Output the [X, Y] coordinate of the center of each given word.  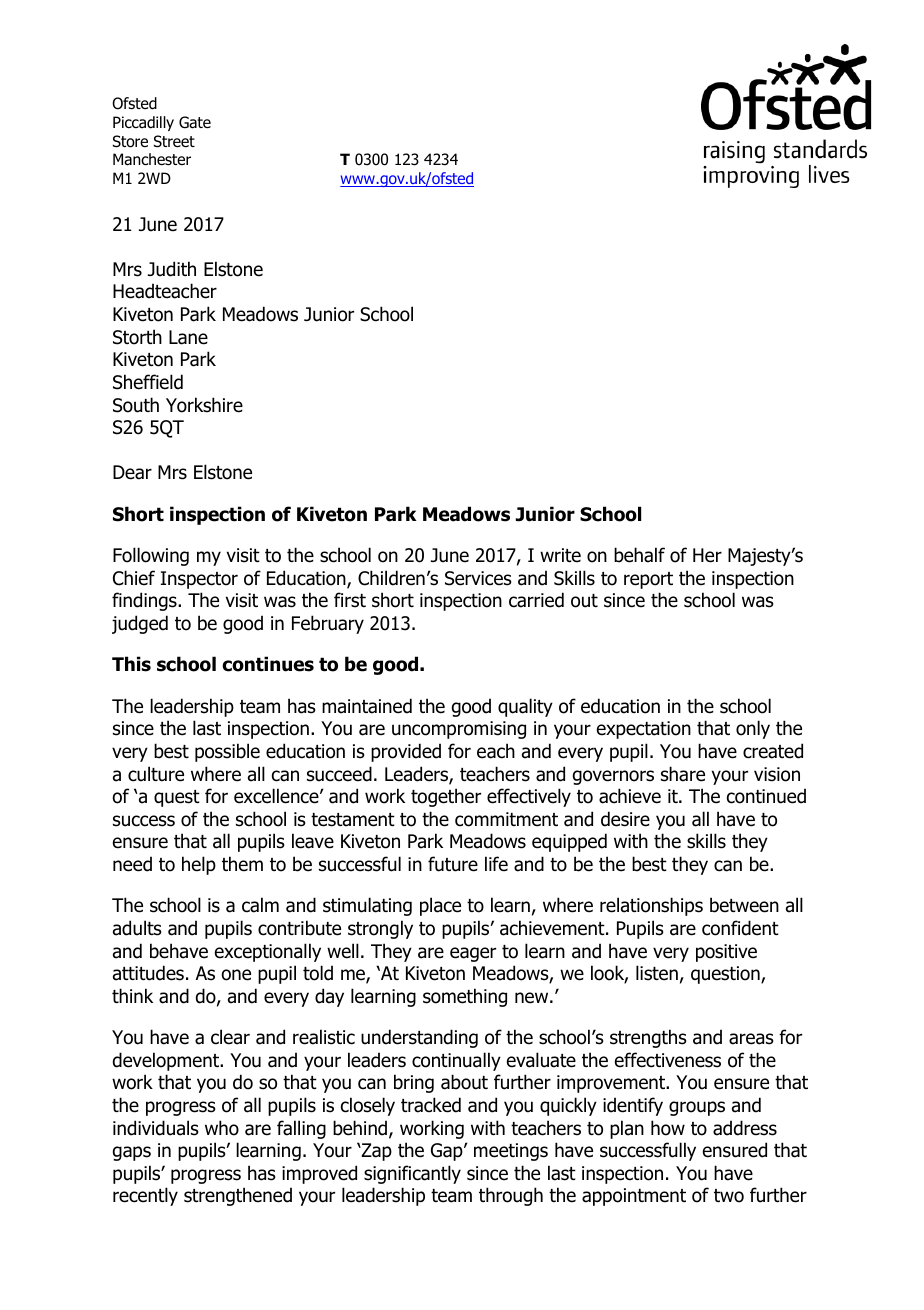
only [753, 729]
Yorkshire [204, 405]
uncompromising [459, 730]
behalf [639, 555]
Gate [195, 122]
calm [260, 905]
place [440, 906]
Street [174, 141]
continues [268, 664]
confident [740, 928]
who [222, 1128]
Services [478, 578]
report [648, 580]
